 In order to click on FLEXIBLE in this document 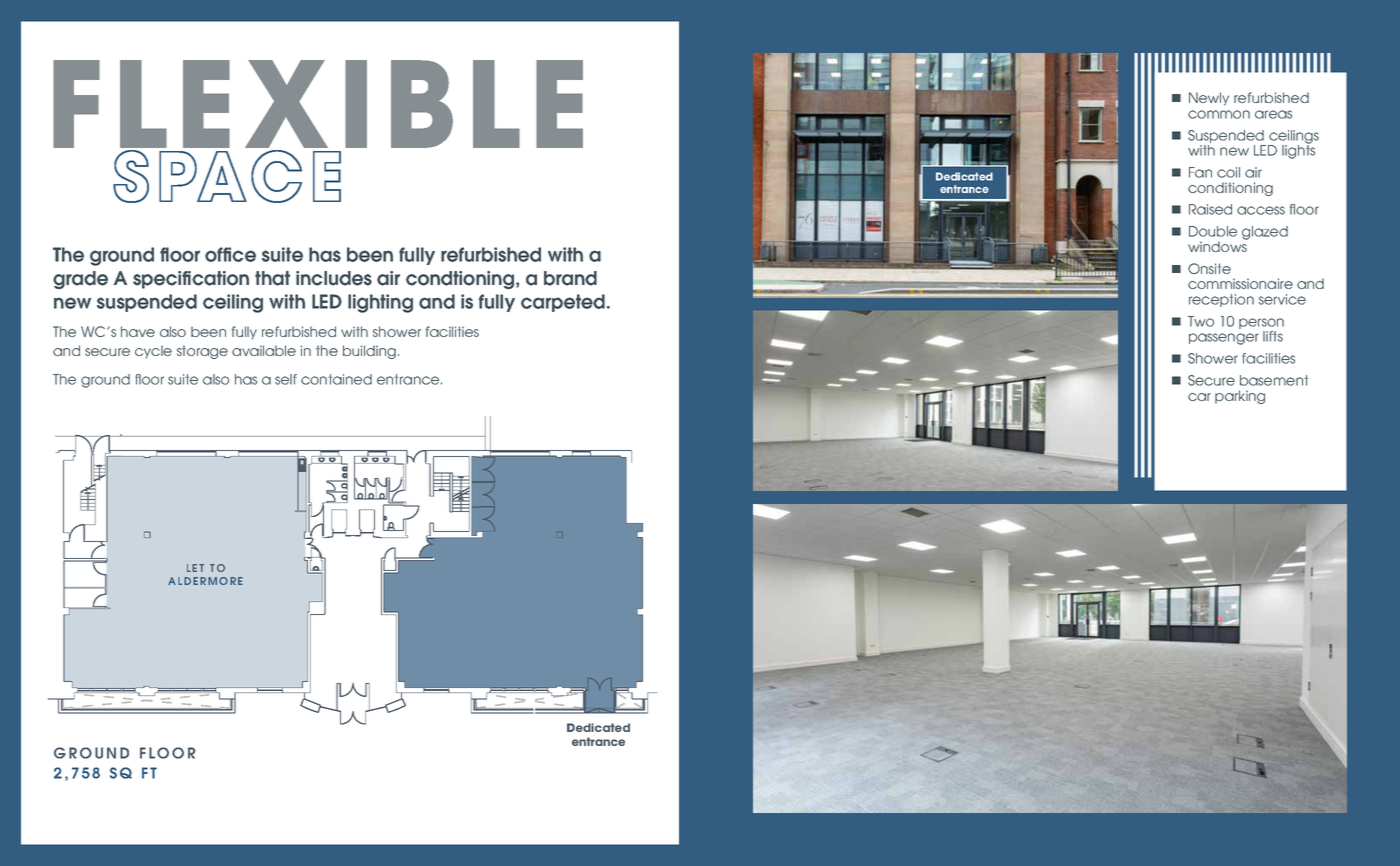, I will do `click(318, 104)`.
